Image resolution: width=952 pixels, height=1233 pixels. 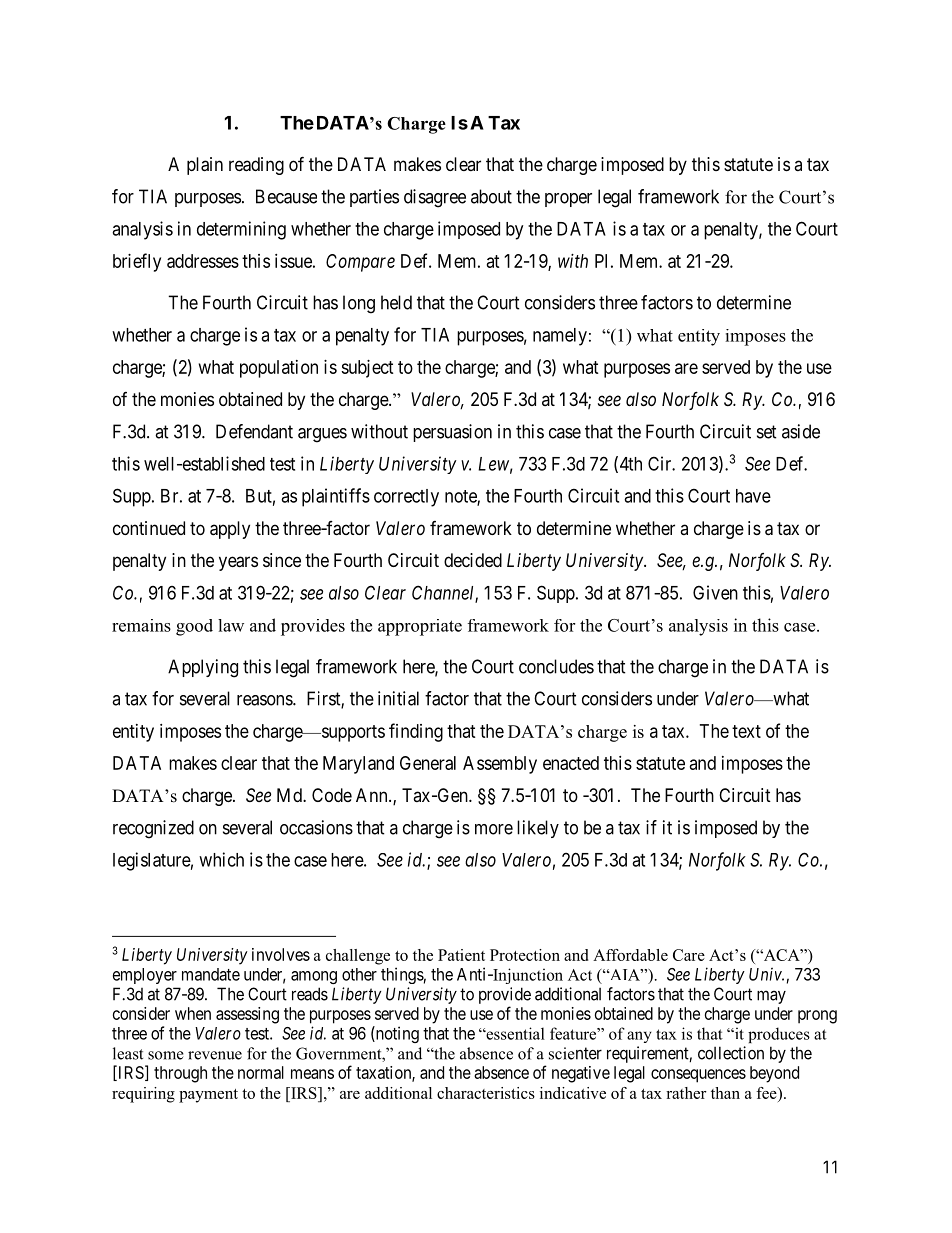 What do you see at coordinates (215, 1055) in the image?
I see `revenue` at bounding box center [215, 1055].
